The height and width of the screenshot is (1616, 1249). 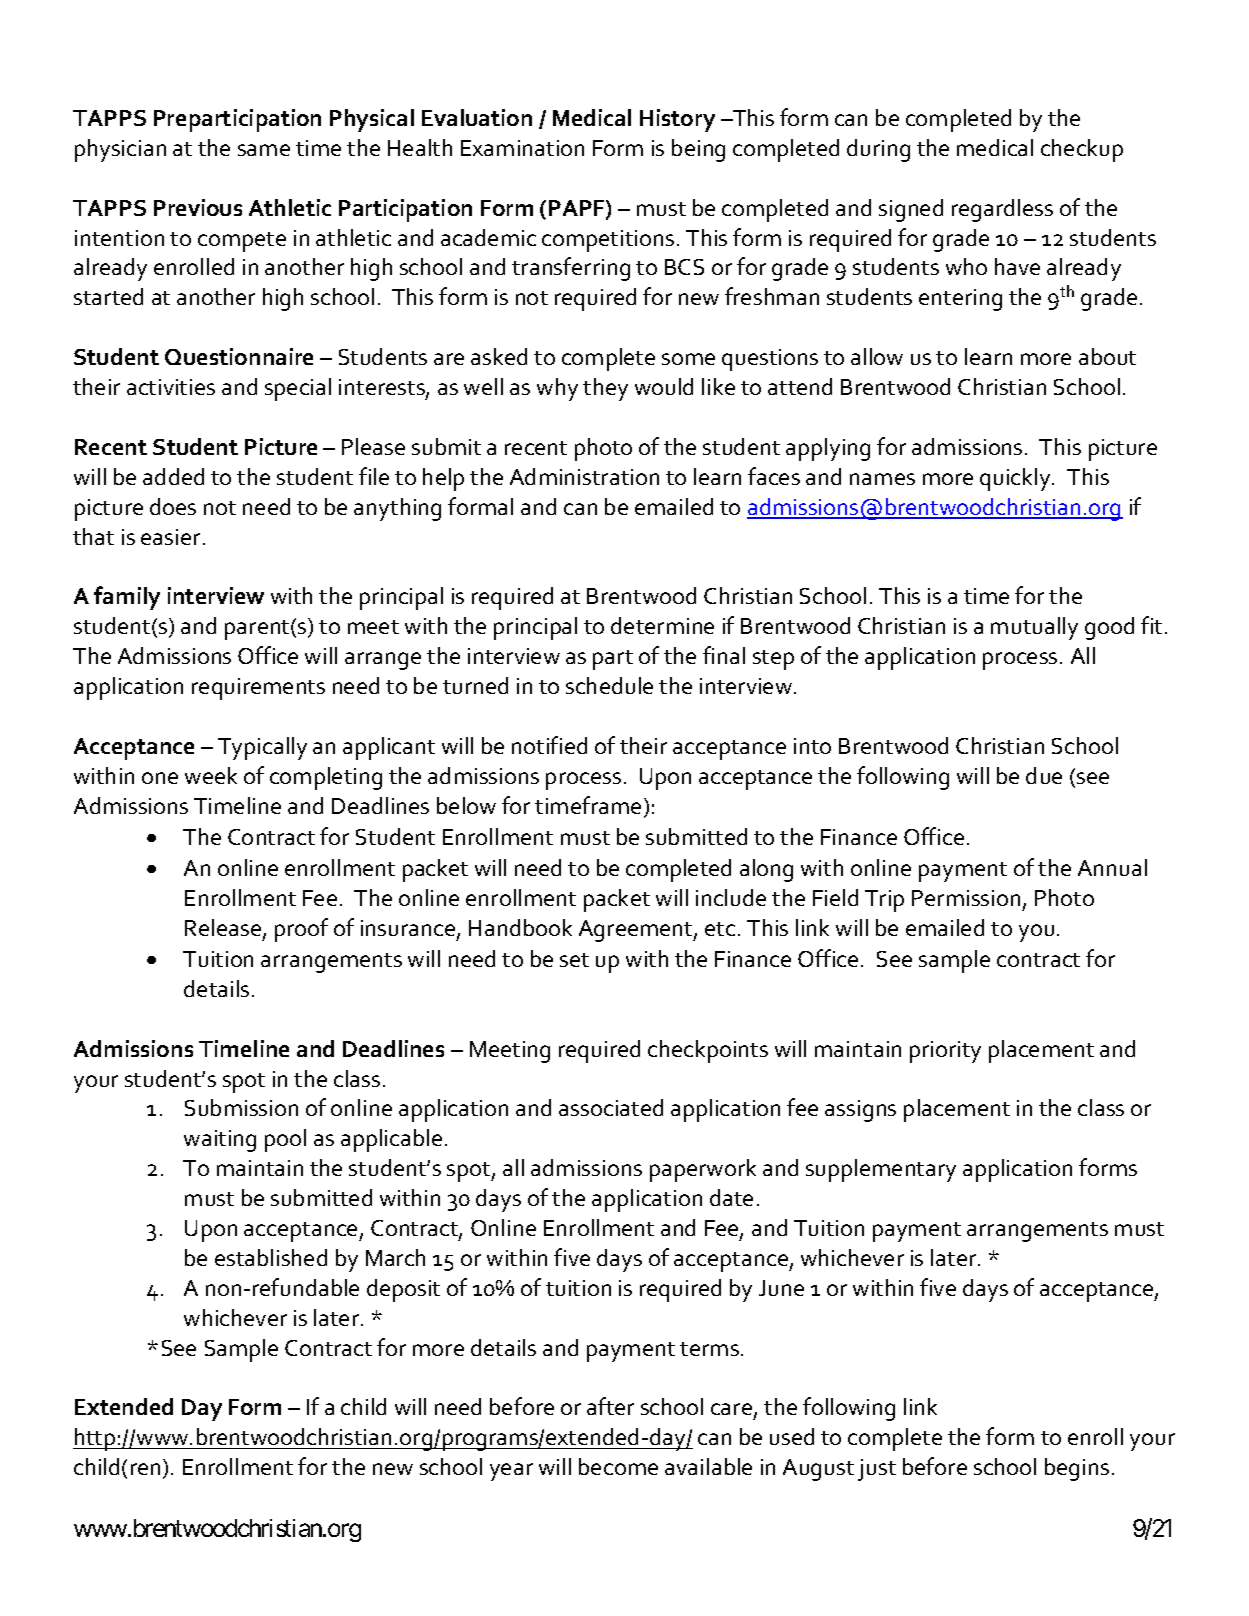 I want to click on mutually, so click(x=1034, y=628).
